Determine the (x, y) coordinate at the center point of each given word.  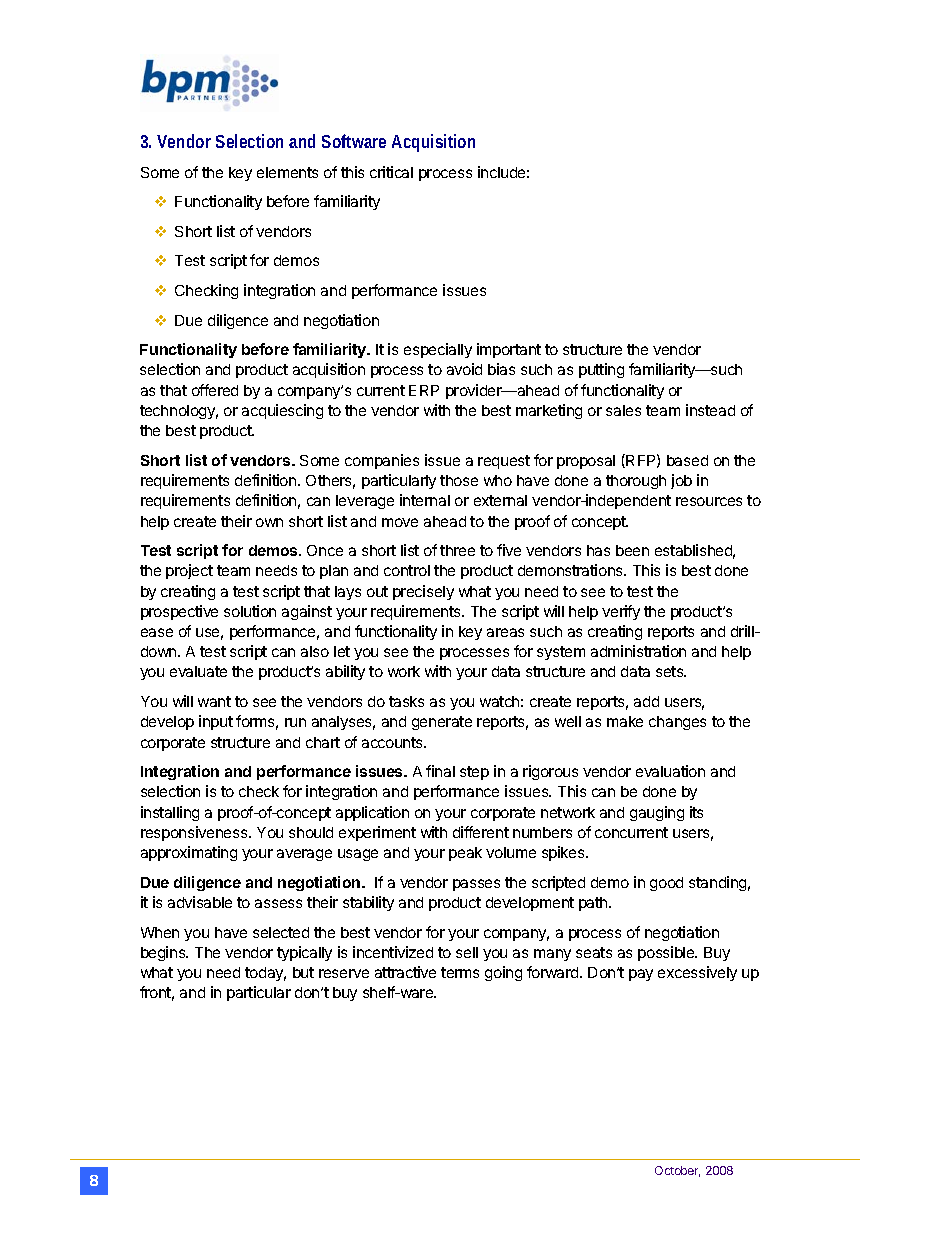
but (303, 972)
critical (391, 172)
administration (638, 651)
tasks (406, 701)
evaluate (198, 671)
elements (287, 172)
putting (601, 370)
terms (460, 972)
